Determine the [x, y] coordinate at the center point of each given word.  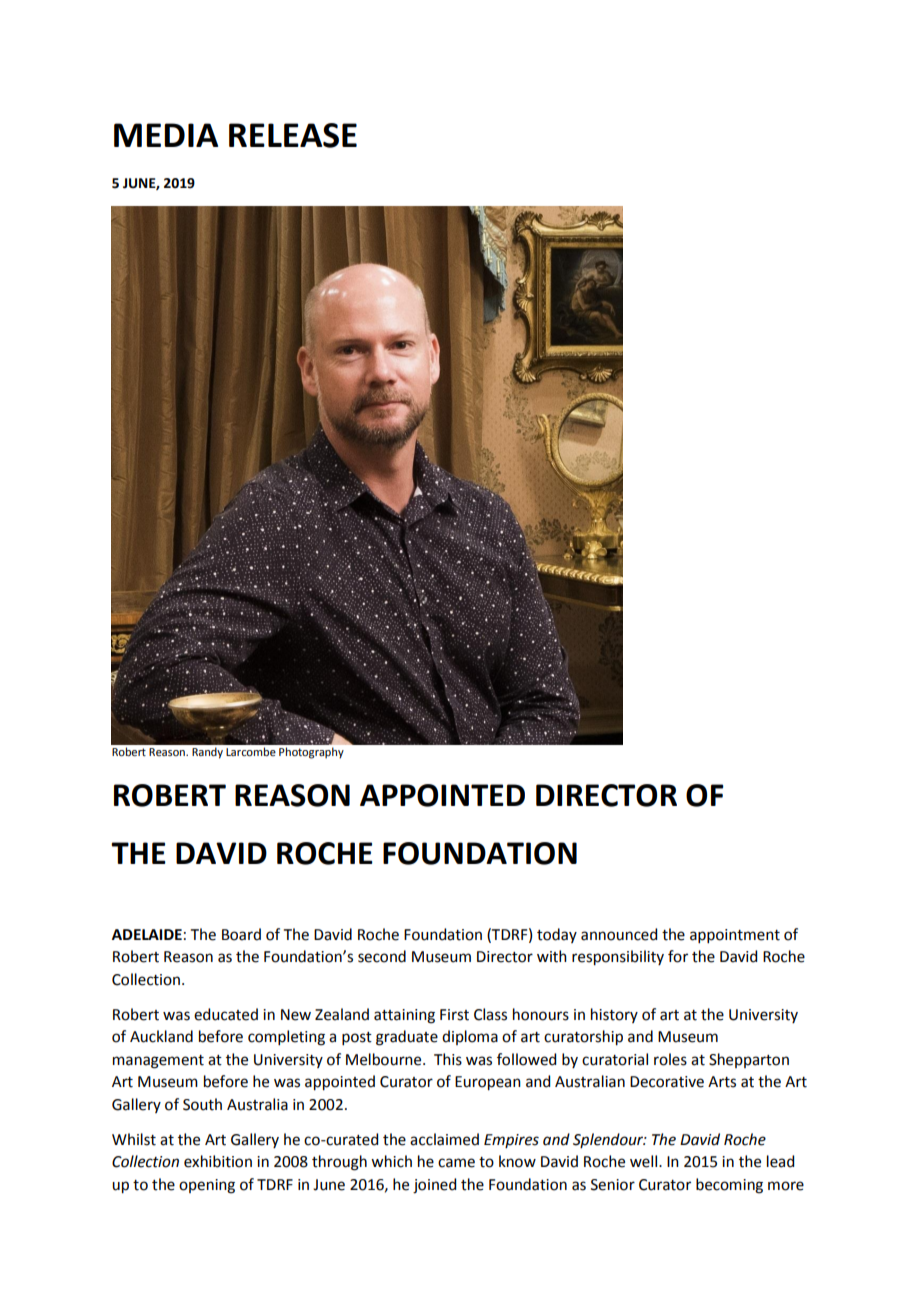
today [557, 935]
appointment [735, 936]
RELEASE [293, 135]
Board [241, 934]
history [614, 1015]
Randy [207, 753]
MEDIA [166, 135]
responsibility [618, 958]
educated [226, 1014]
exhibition [218, 1161]
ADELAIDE [147, 934]
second [382, 956]
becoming [729, 1186]
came [456, 1163]
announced [619, 934]
